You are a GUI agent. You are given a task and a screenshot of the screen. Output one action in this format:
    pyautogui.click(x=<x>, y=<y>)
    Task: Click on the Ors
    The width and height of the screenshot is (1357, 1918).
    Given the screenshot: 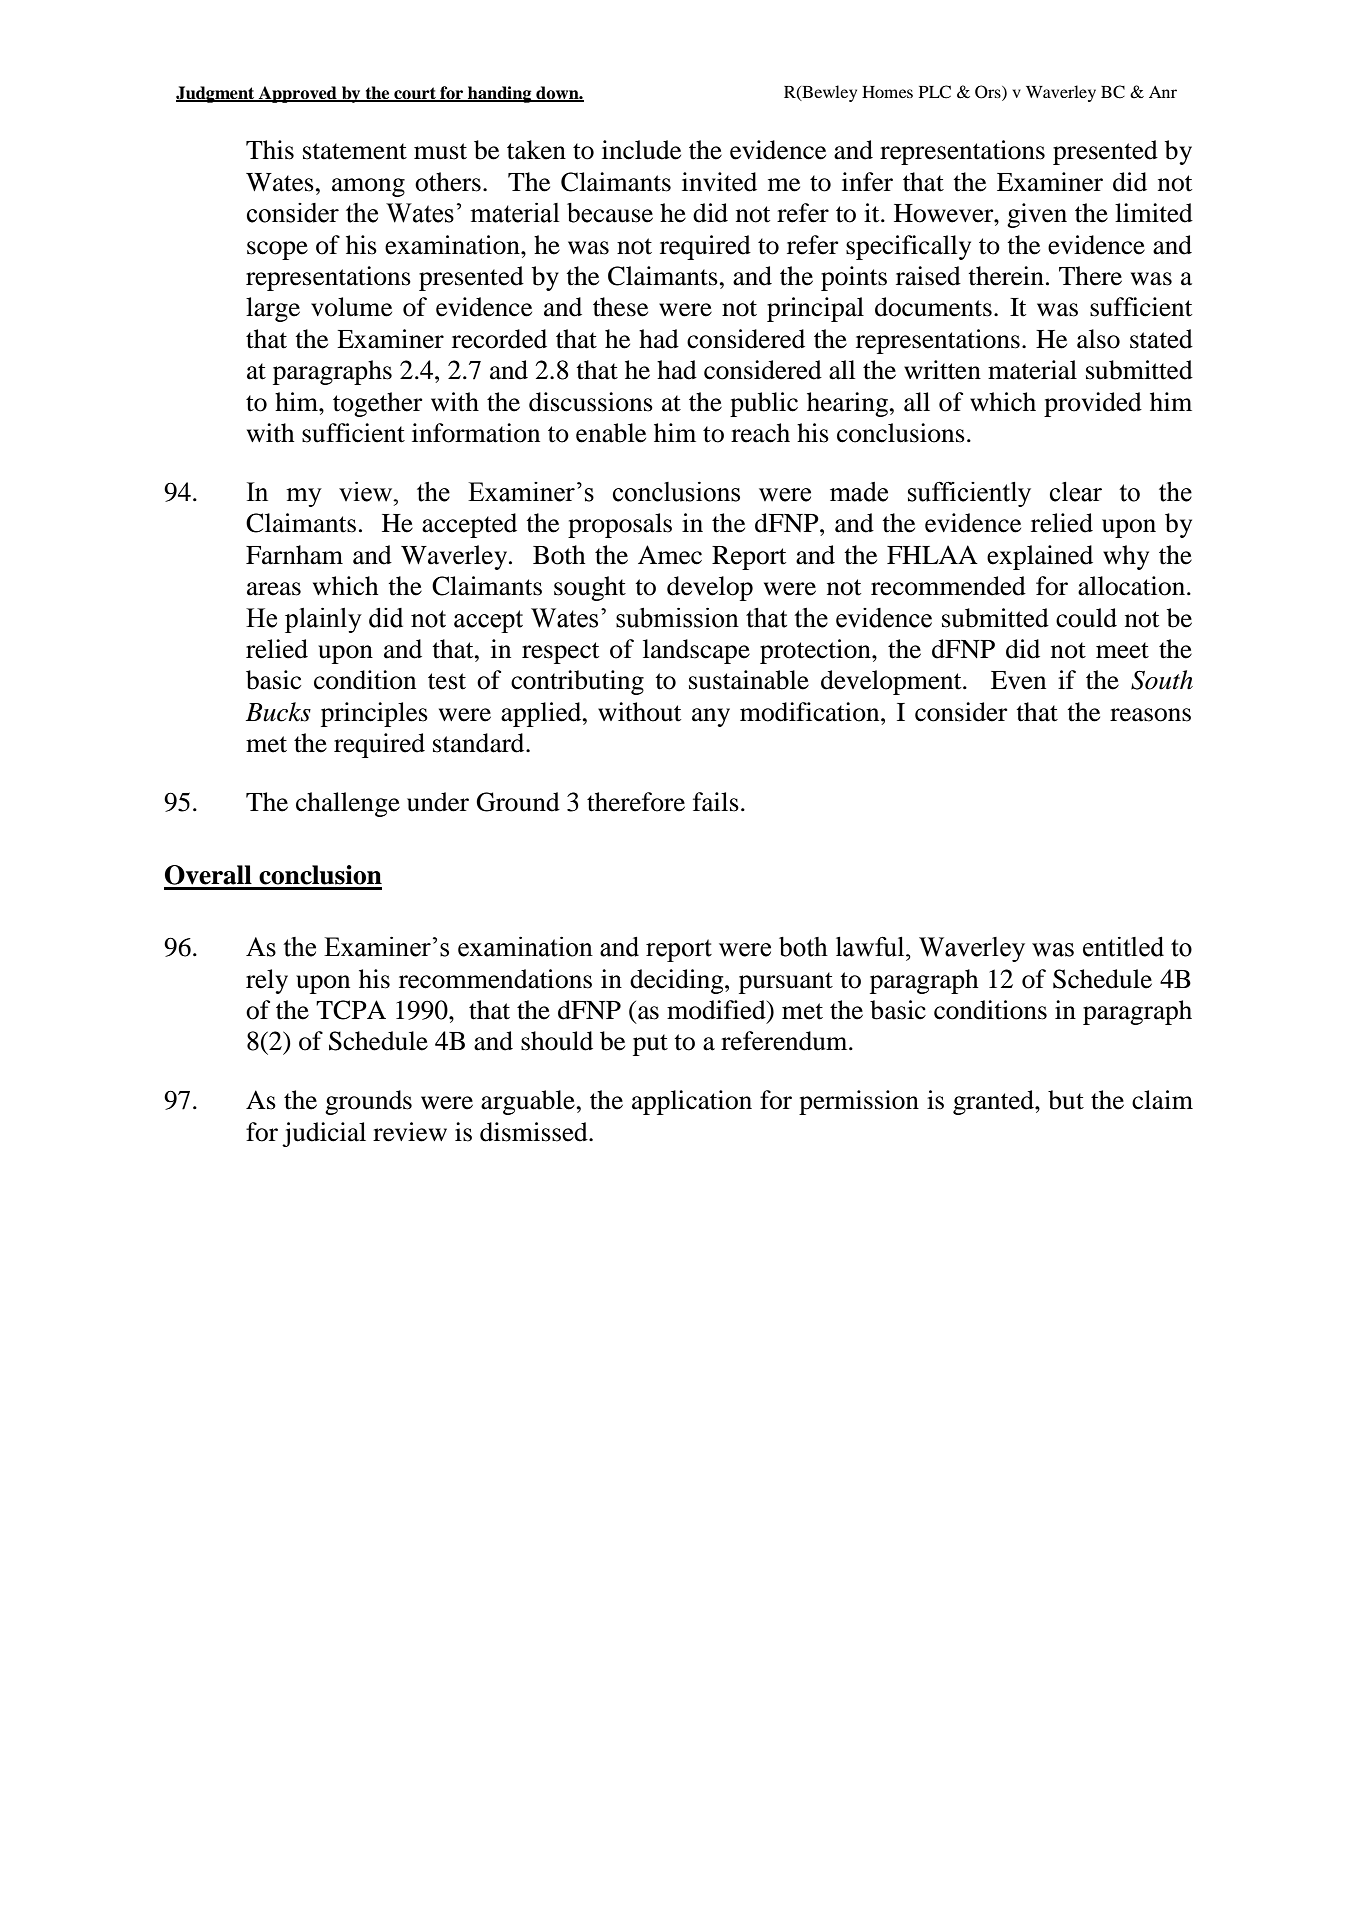 What is the action you would take?
    pyautogui.click(x=989, y=93)
